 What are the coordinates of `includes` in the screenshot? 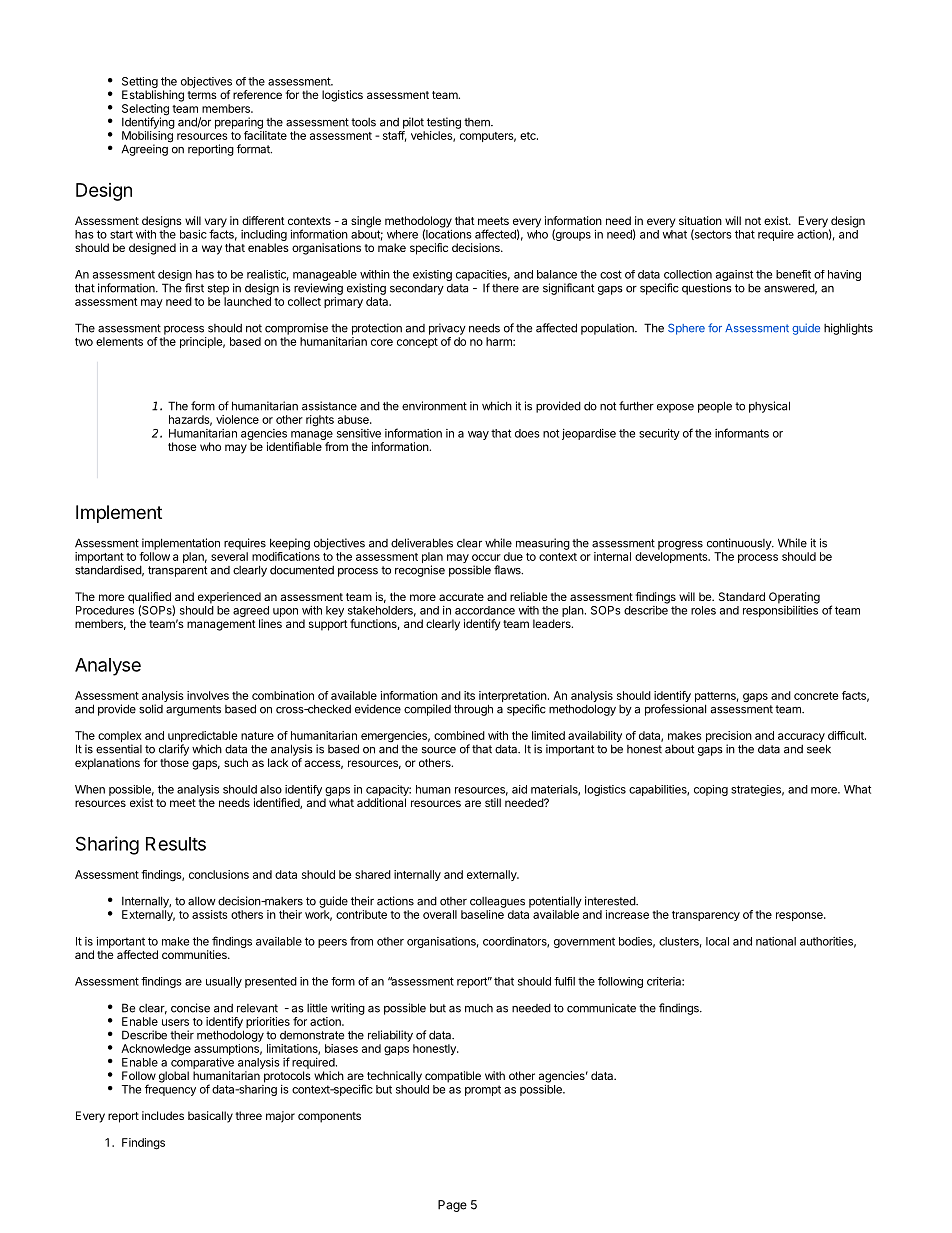 It's located at (163, 1115).
